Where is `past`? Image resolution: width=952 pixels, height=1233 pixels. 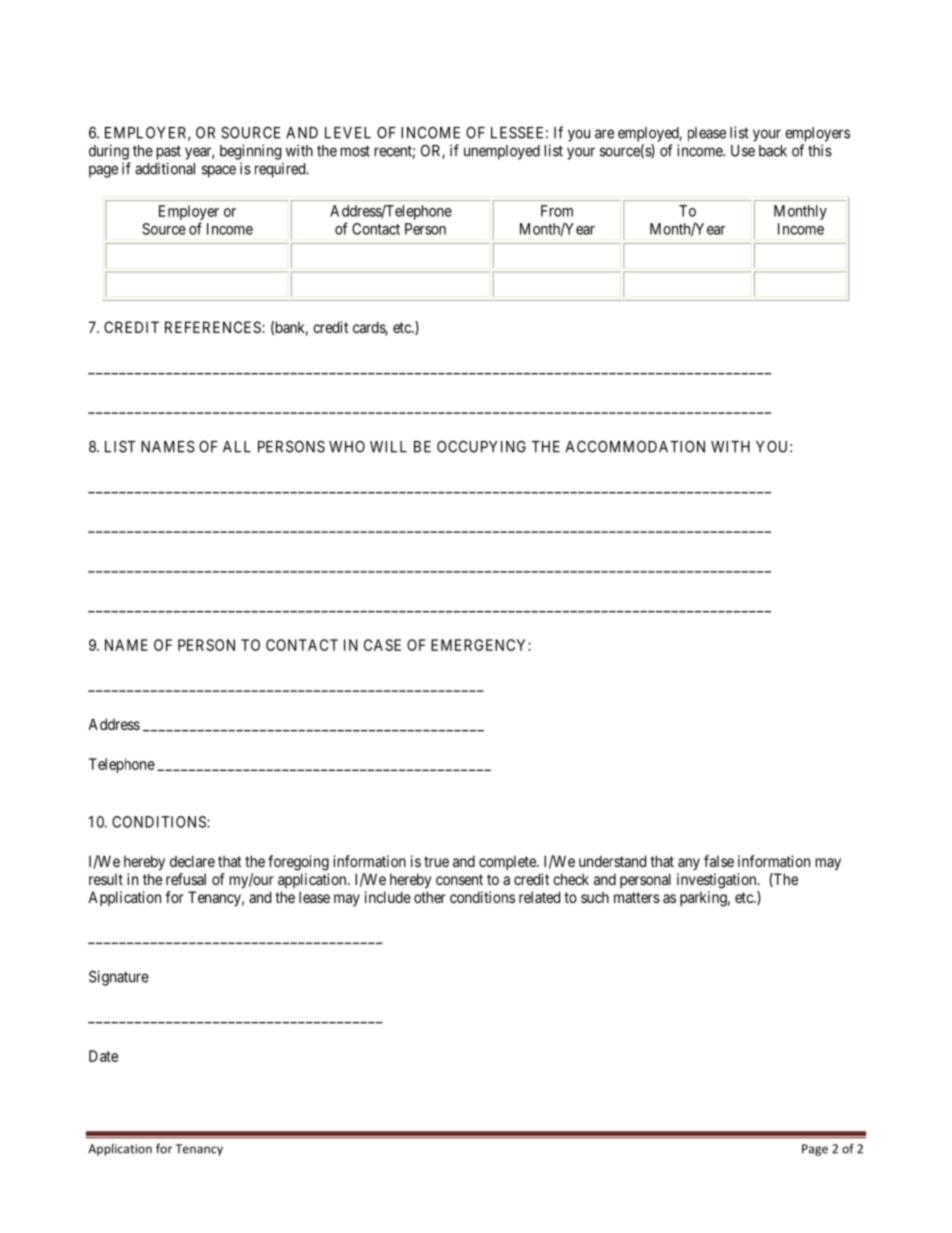
past is located at coordinates (169, 152).
